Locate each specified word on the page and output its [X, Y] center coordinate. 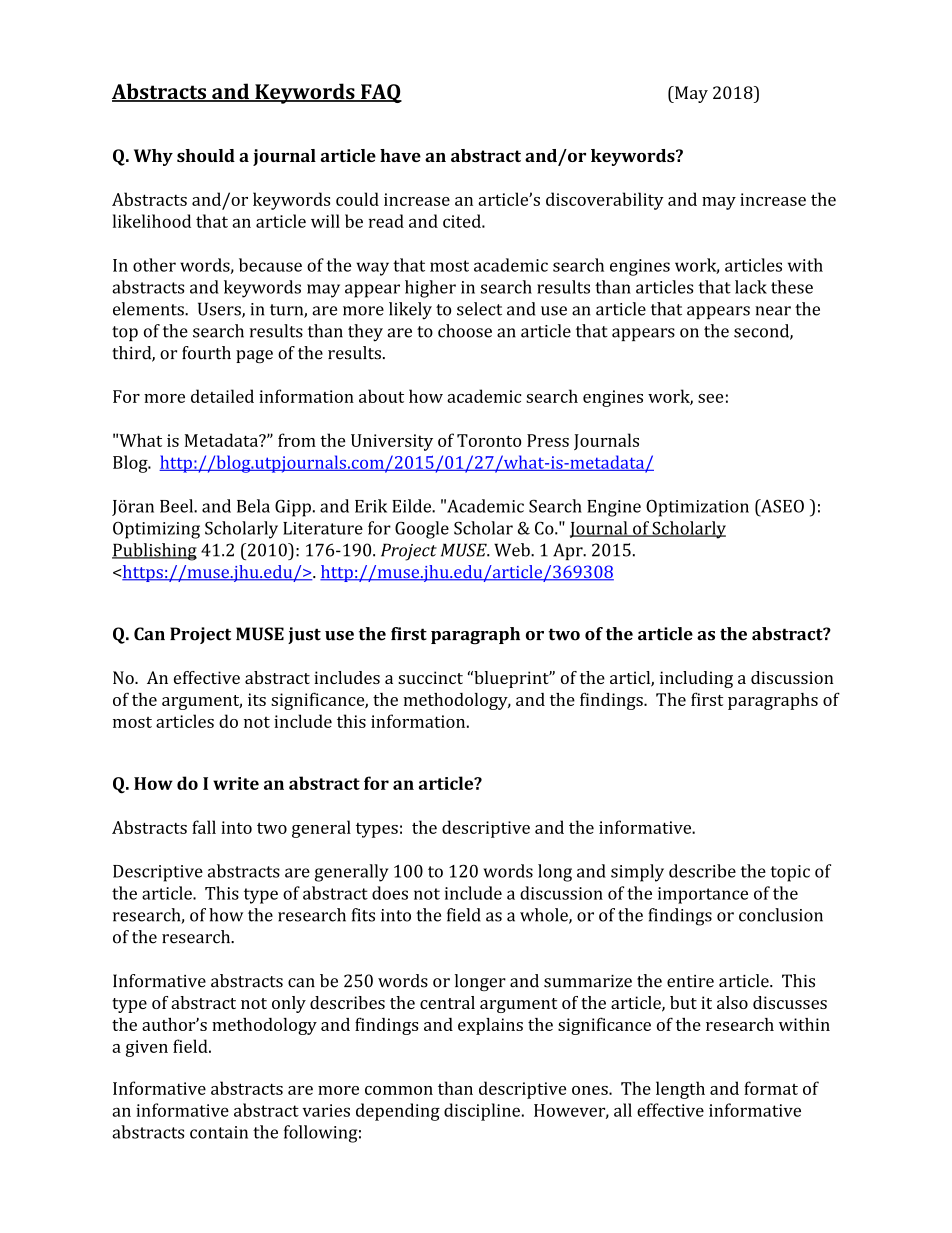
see [710, 398]
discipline [482, 1112]
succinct [430, 677]
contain [219, 1132]
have [400, 155]
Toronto [489, 440]
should [206, 155]
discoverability [605, 201]
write [236, 783]
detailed [222, 396]
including [696, 679]
